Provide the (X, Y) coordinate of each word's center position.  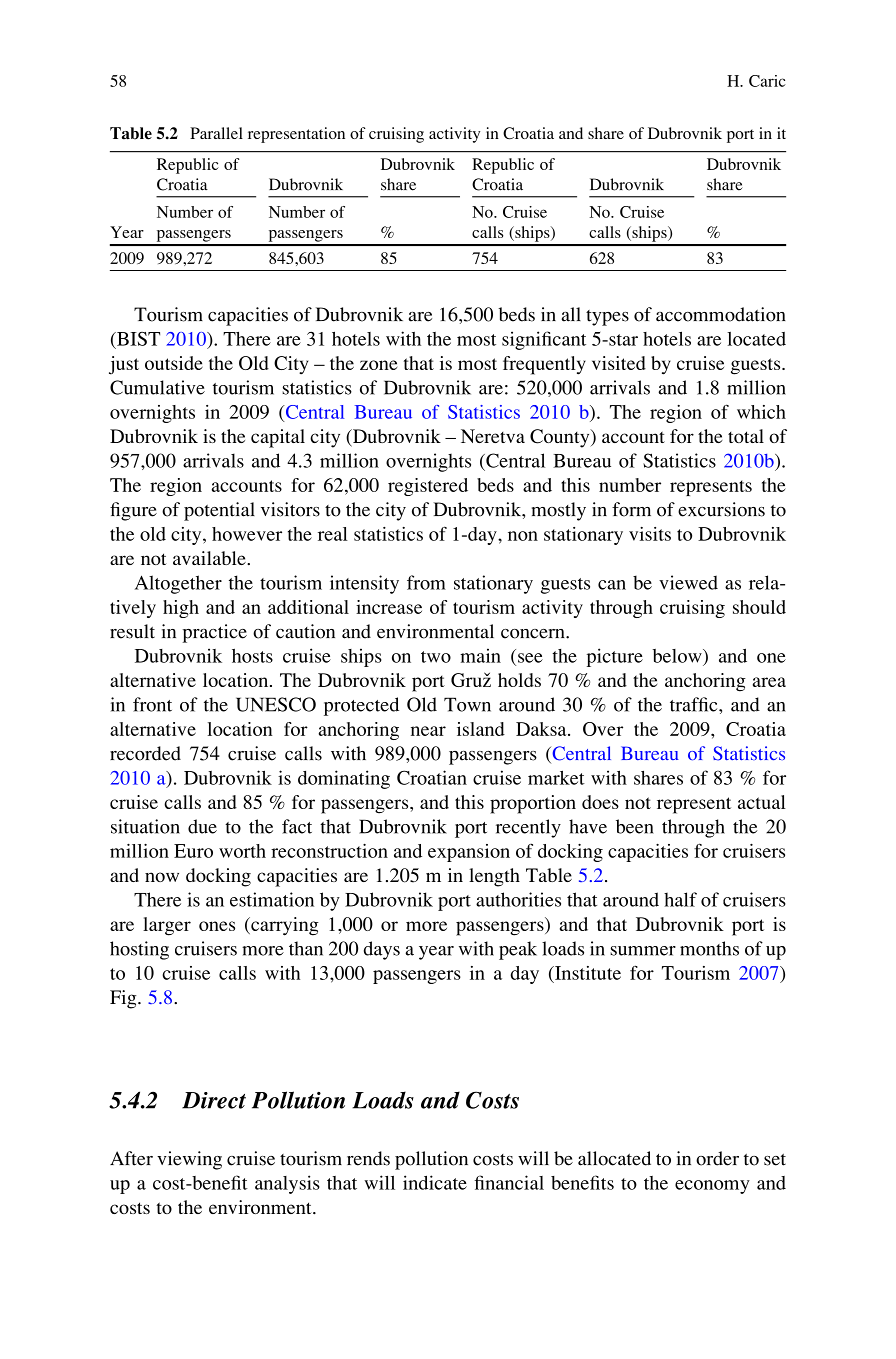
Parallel (216, 133)
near (428, 731)
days (382, 950)
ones (217, 926)
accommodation (721, 314)
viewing (189, 1160)
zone (378, 365)
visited (619, 363)
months (709, 948)
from (426, 582)
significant (544, 340)
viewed (688, 582)
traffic (695, 704)
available (210, 558)
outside (174, 363)
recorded (145, 753)
